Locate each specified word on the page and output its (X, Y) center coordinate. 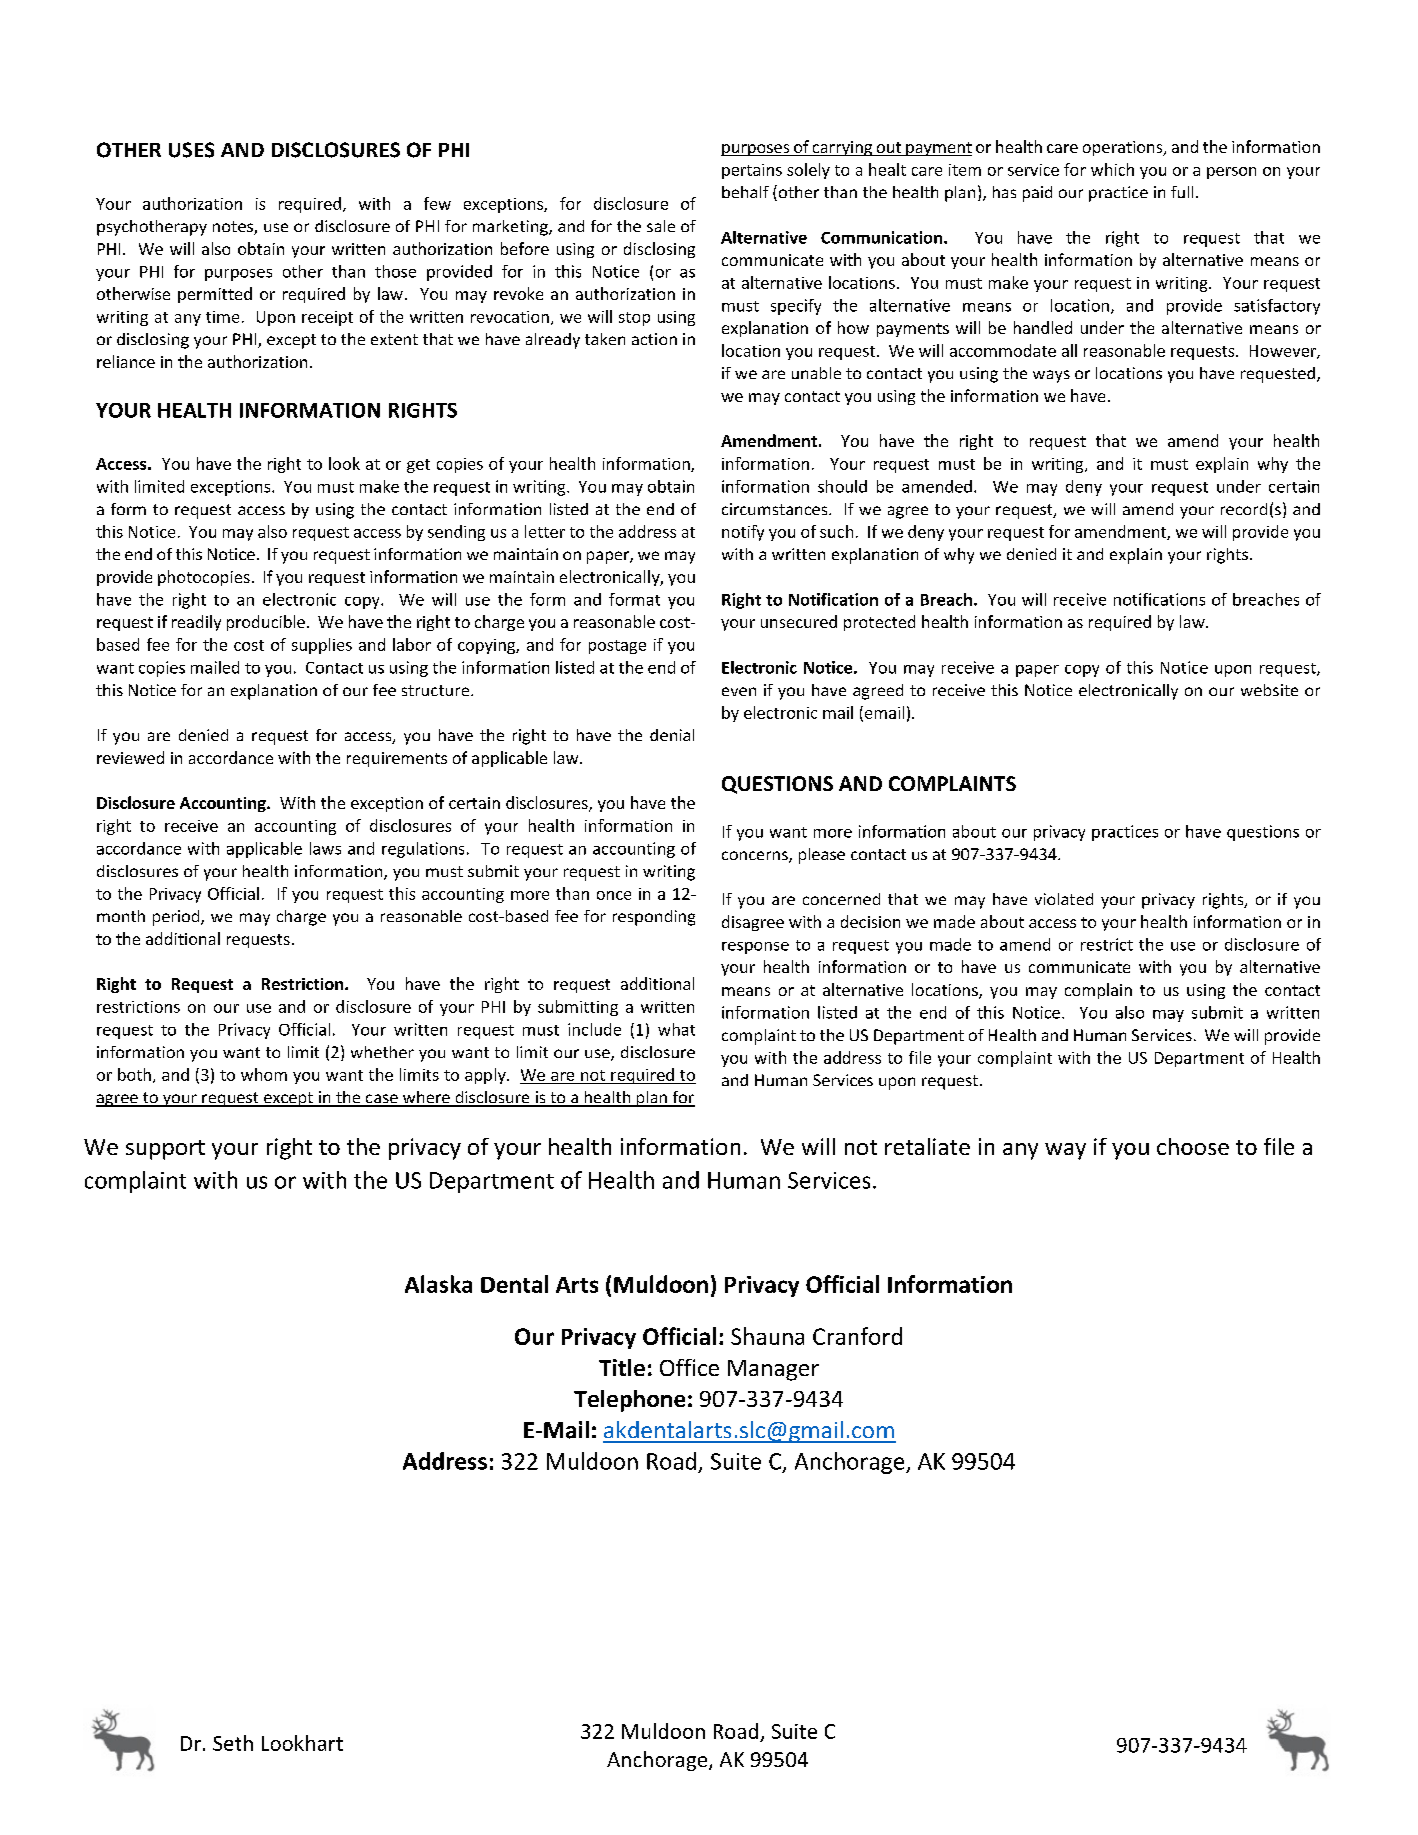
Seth (233, 1743)
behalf (745, 192)
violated (1064, 899)
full (1182, 192)
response (755, 948)
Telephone (629, 1401)
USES (191, 150)
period (177, 918)
